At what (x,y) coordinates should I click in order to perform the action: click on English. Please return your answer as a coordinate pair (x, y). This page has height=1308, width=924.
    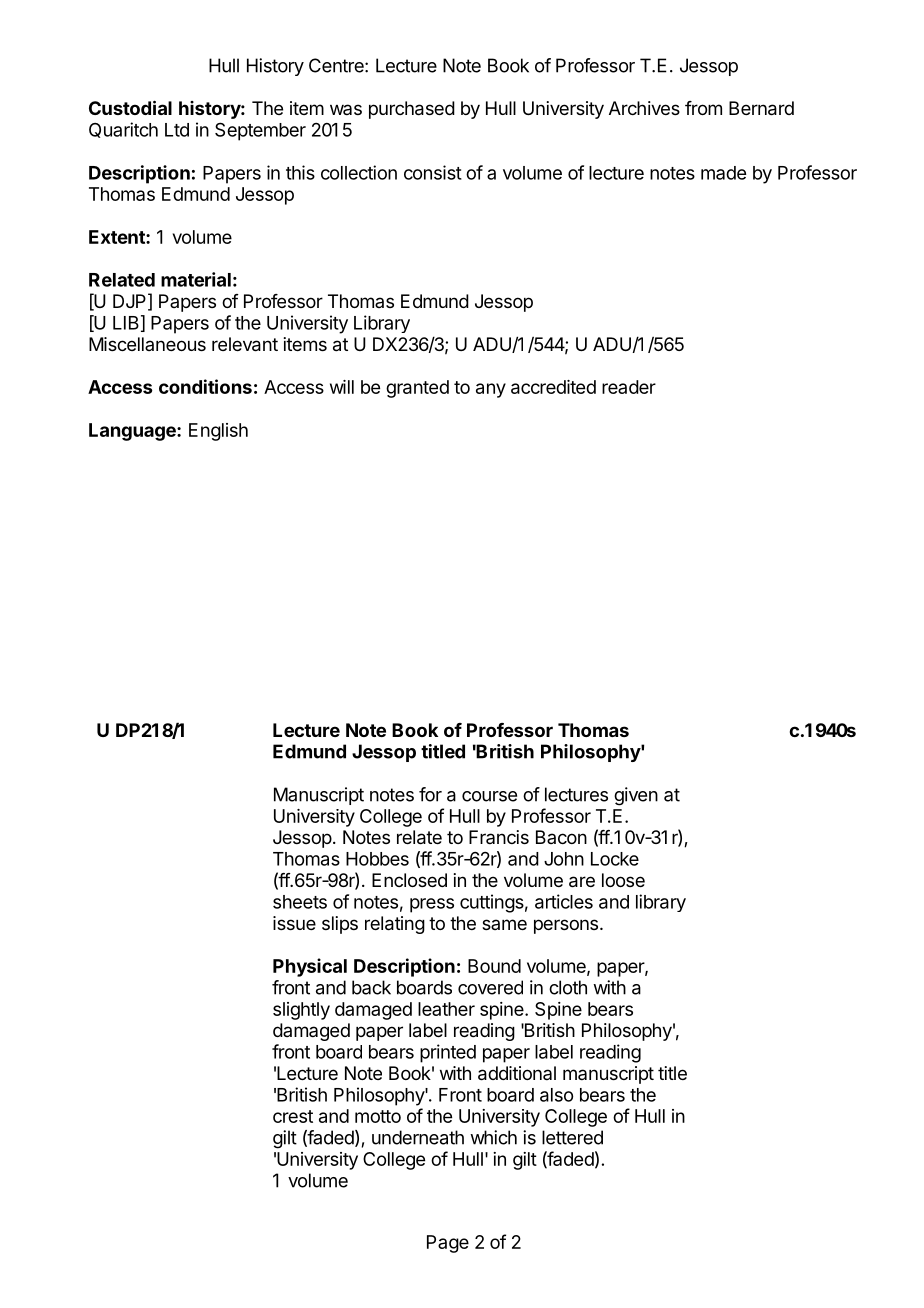
    Looking at the image, I should click on (218, 432).
